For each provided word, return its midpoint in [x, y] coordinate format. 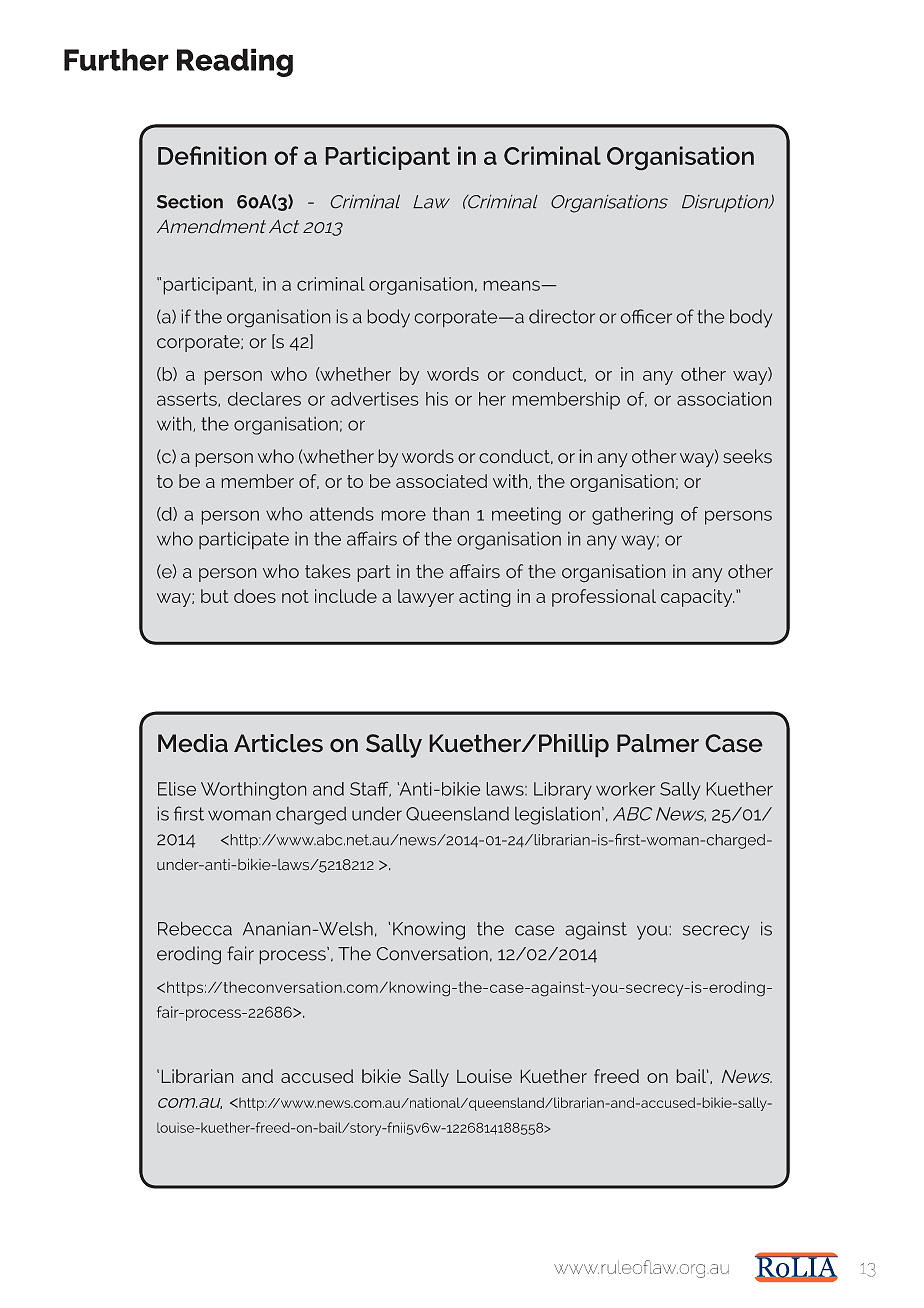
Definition [212, 155]
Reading [235, 62]
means [512, 286]
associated [441, 481]
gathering [632, 516]
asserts [188, 399]
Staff [370, 789]
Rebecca [195, 929]
